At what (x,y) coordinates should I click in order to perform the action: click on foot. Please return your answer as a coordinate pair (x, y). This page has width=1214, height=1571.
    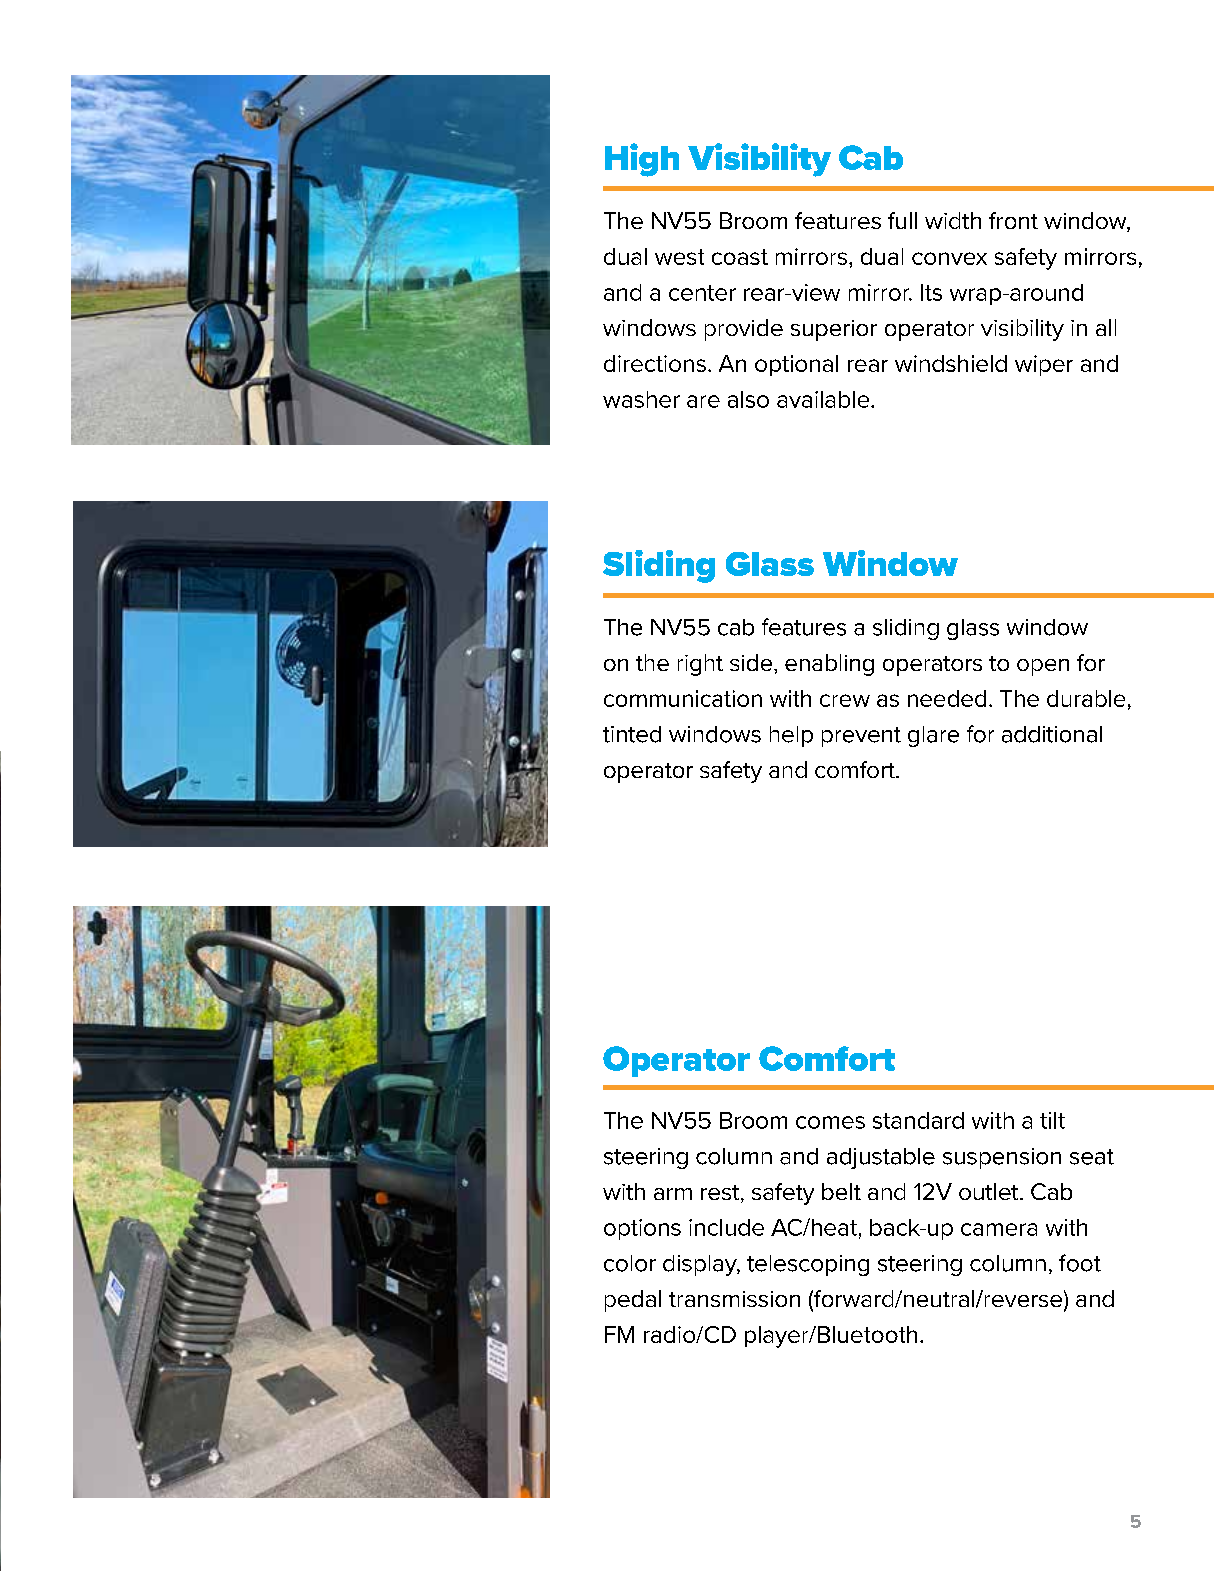
    Looking at the image, I should click on (1080, 1263).
